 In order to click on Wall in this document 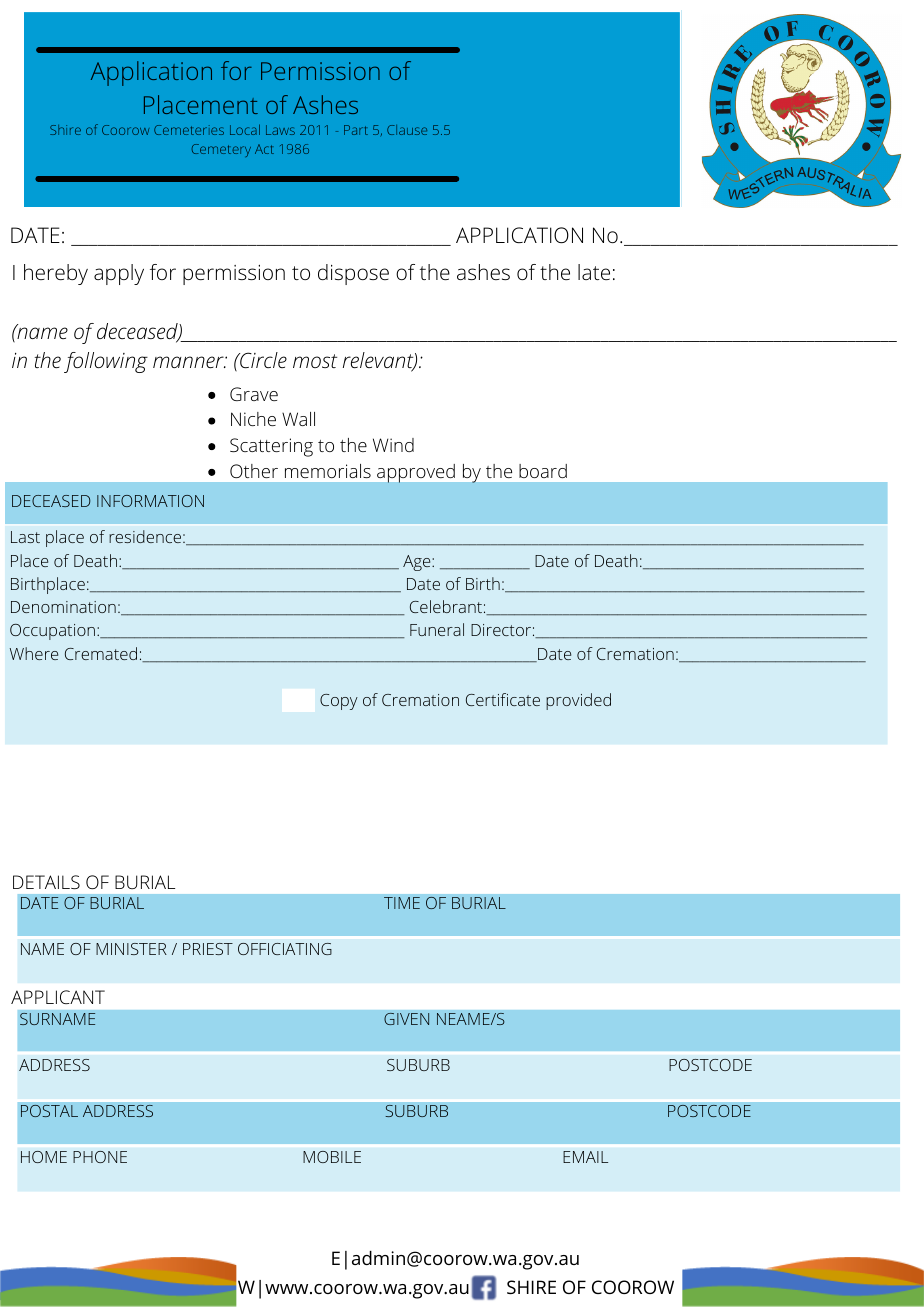, I will do `click(298, 419)`.
